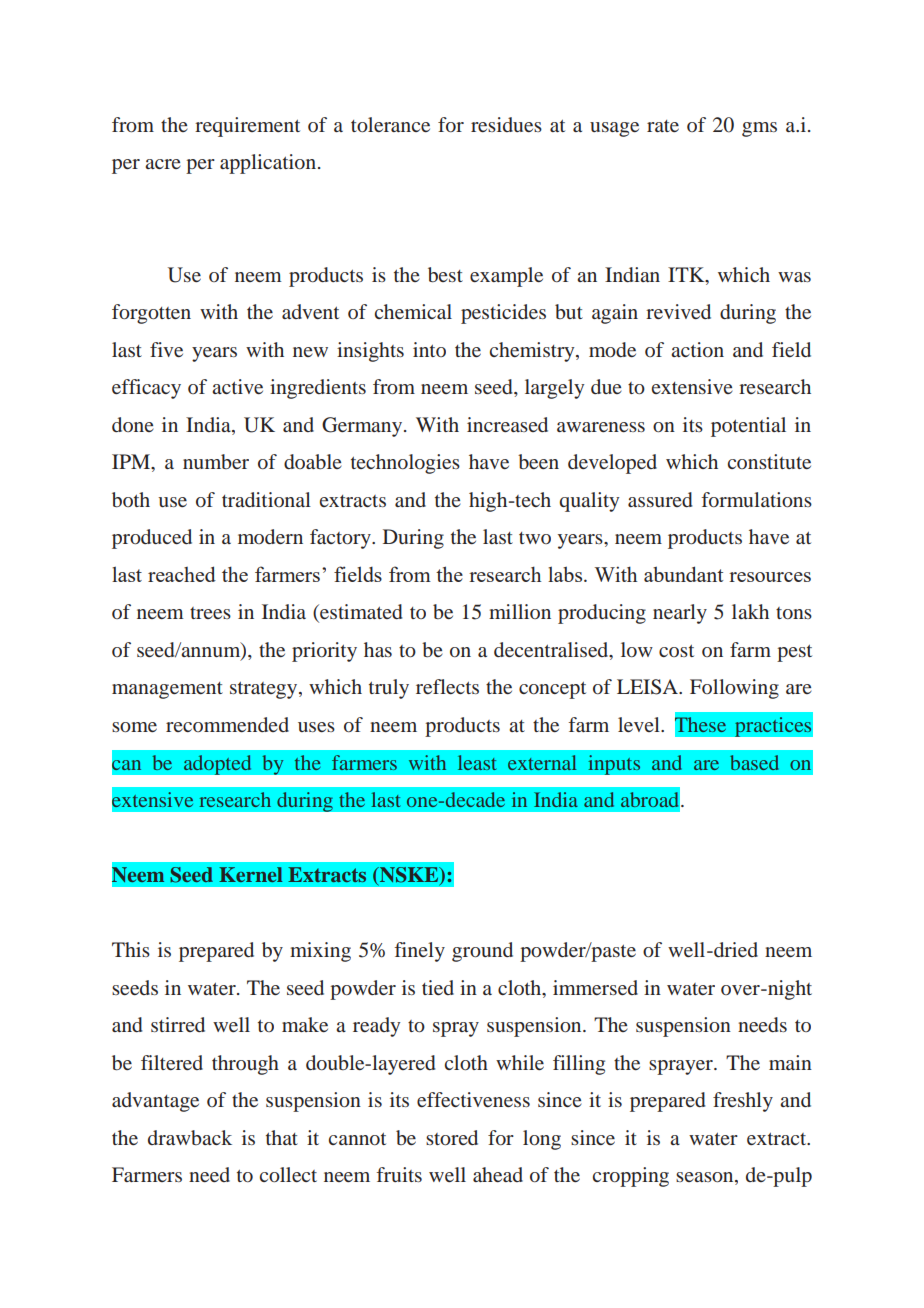 Image resolution: width=924 pixels, height=1308 pixels. I want to click on adopted, so click(217, 765).
